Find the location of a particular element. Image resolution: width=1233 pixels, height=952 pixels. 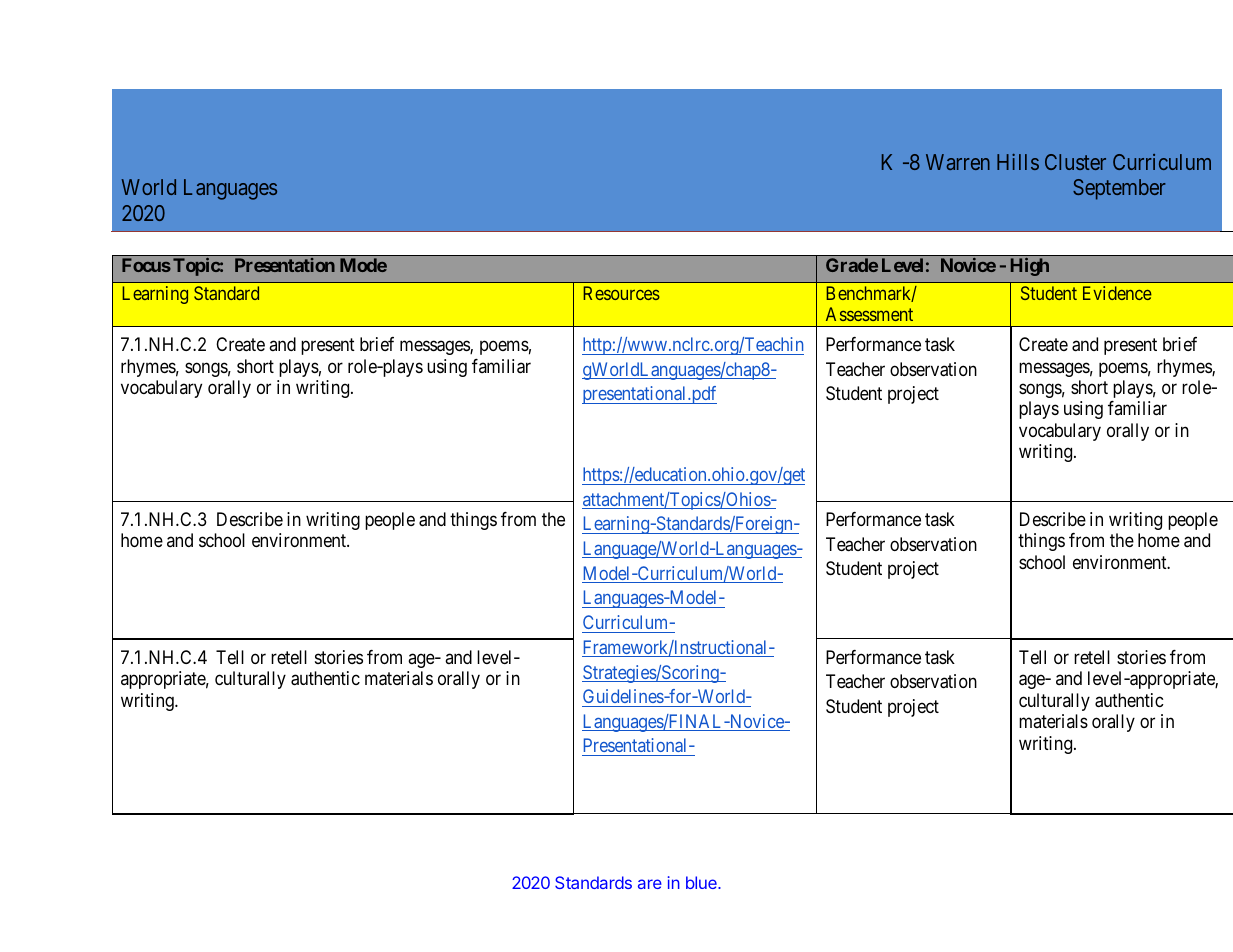

Resources is located at coordinates (621, 293).
